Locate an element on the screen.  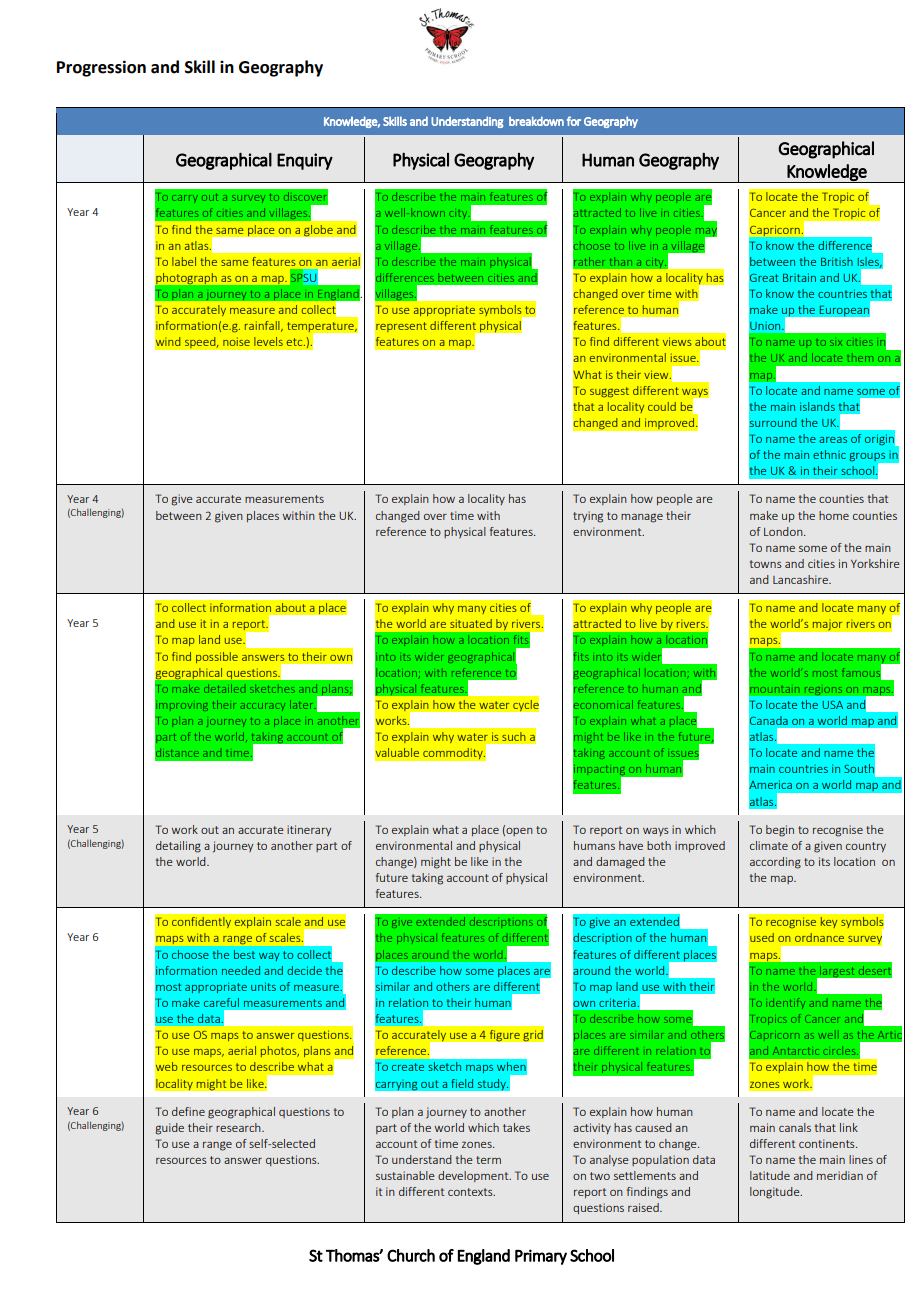
contexts is located at coordinates (471, 1192).
